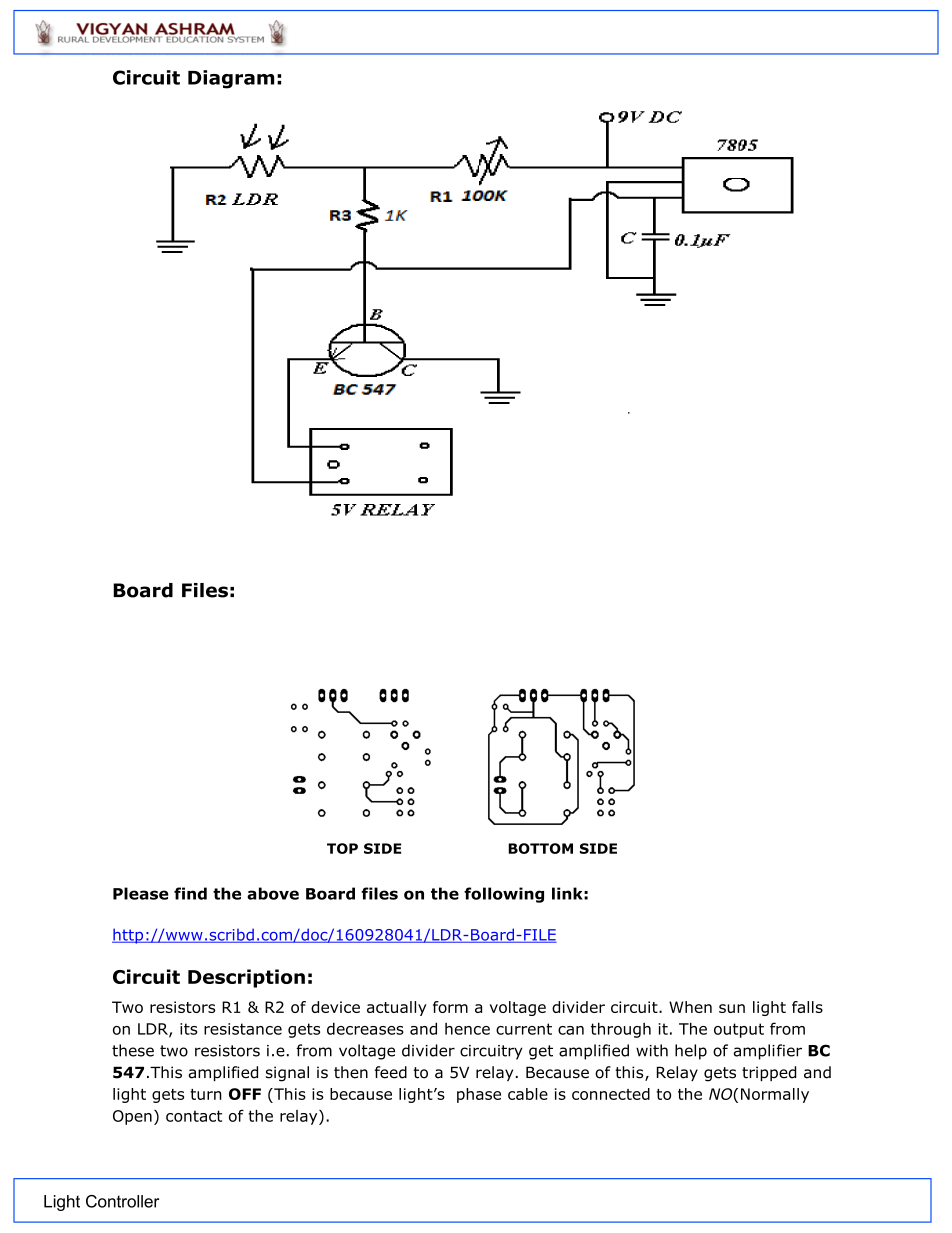 The height and width of the page is (1233, 952). I want to click on TOP, so click(342, 848).
